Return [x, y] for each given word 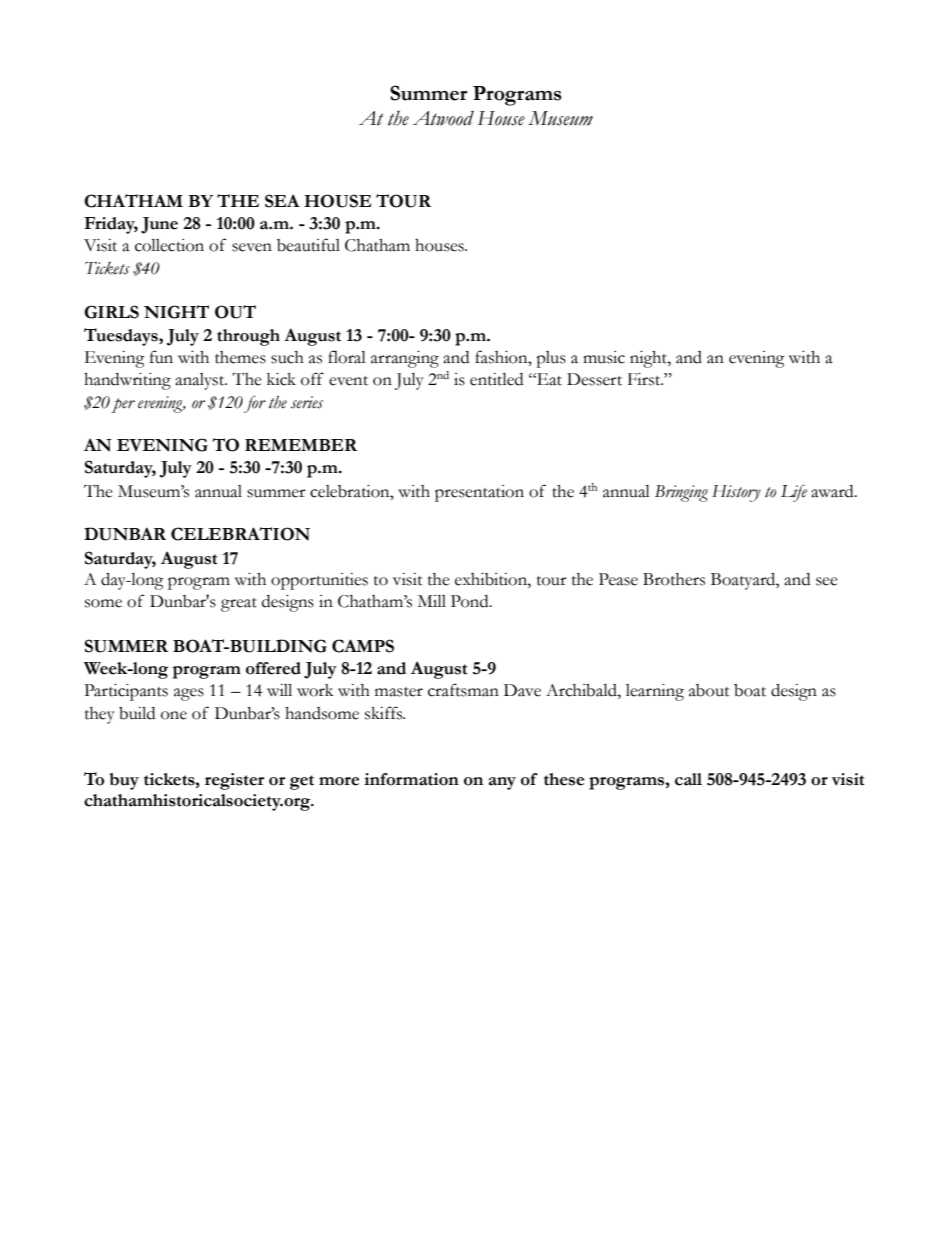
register [234, 781]
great [239, 605]
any [502, 783]
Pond [471, 601]
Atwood [443, 118]
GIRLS [111, 312]
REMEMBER [301, 445]
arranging [405, 359]
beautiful [308, 245]
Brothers [674, 579]
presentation [479, 493]
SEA [282, 201]
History [736, 493]
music [604, 357]
